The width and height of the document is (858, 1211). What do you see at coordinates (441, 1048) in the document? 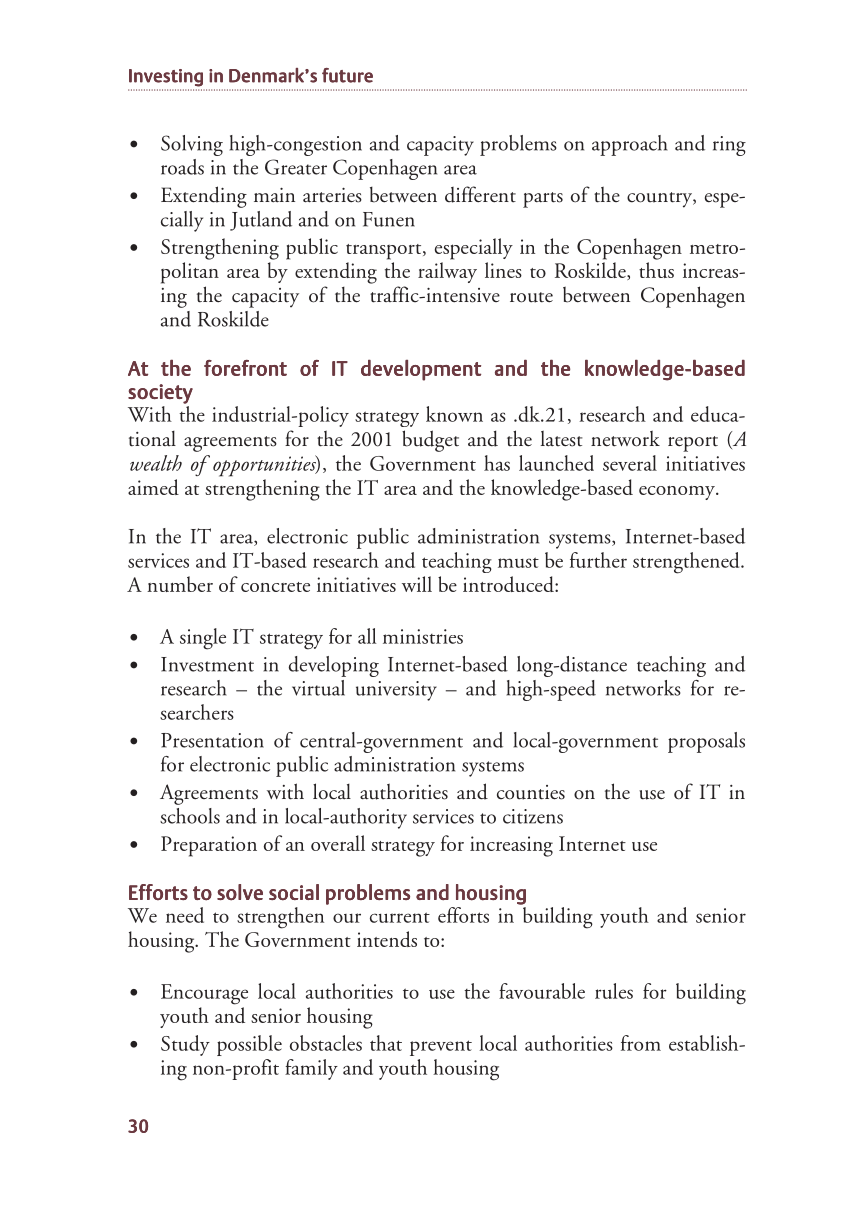
I see `prevent` at bounding box center [441, 1048].
